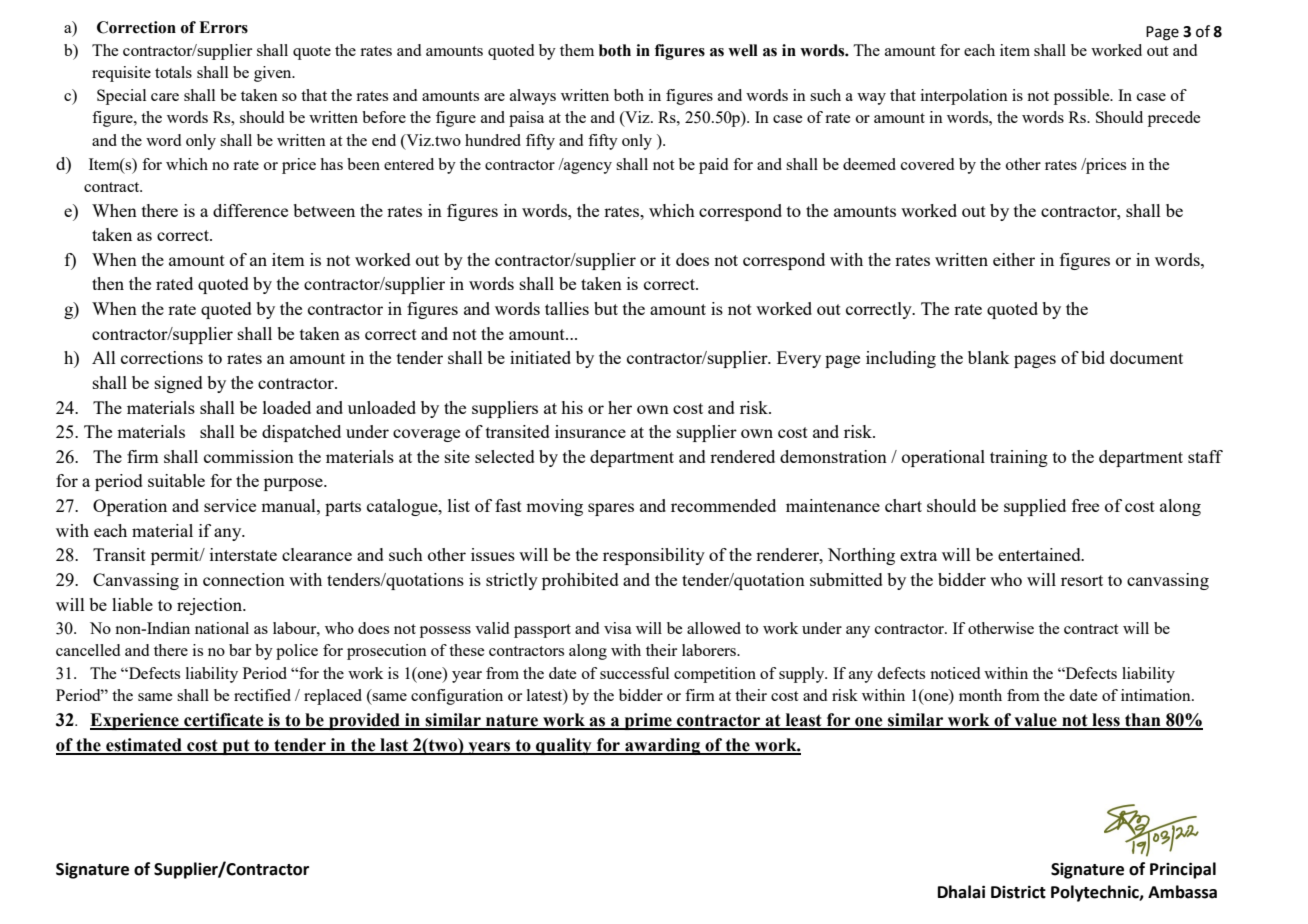 The image size is (1308, 924). What do you see at coordinates (1019, 458) in the image?
I see `training` at bounding box center [1019, 458].
